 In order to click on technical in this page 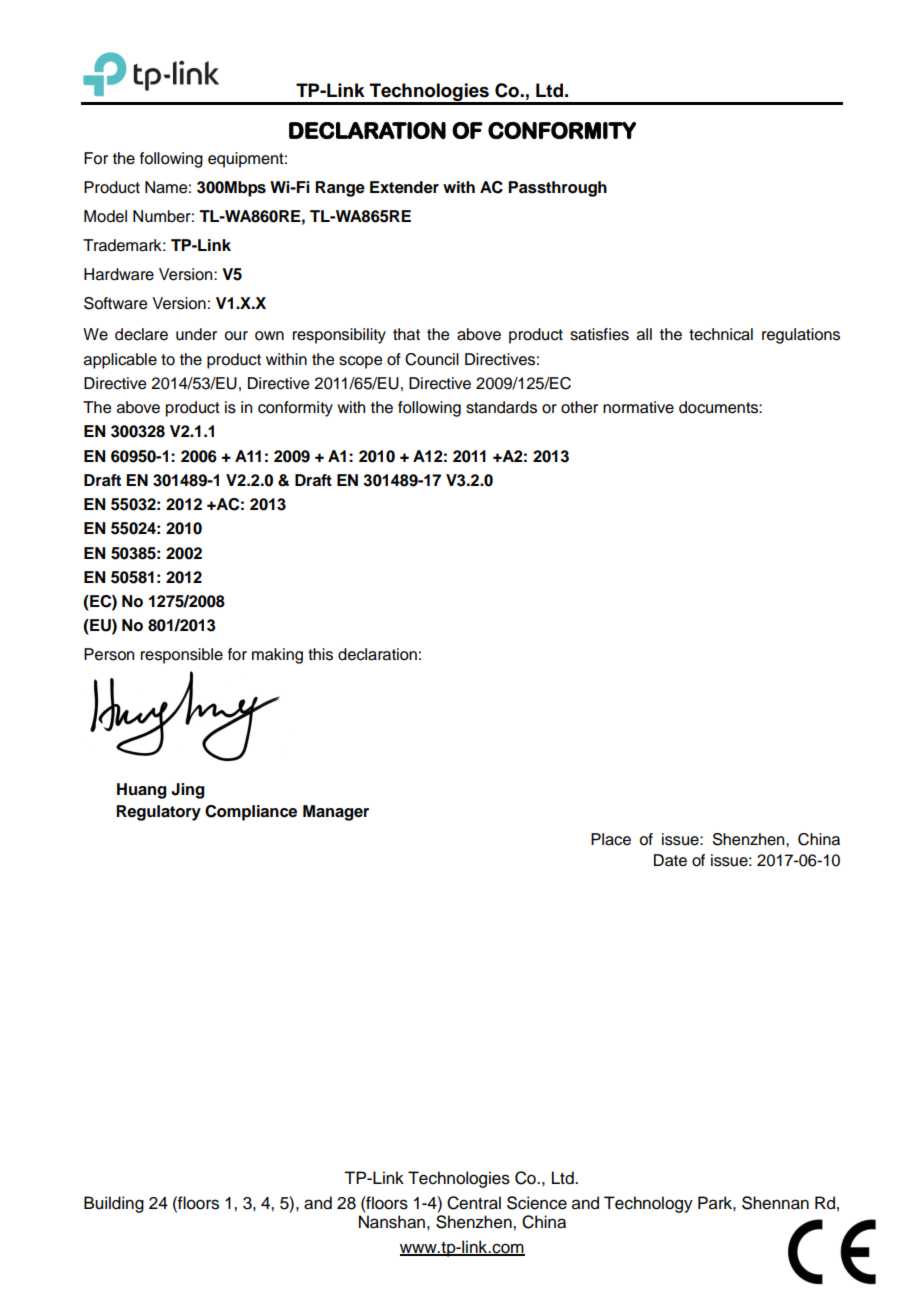, I will do `click(721, 334)`.
